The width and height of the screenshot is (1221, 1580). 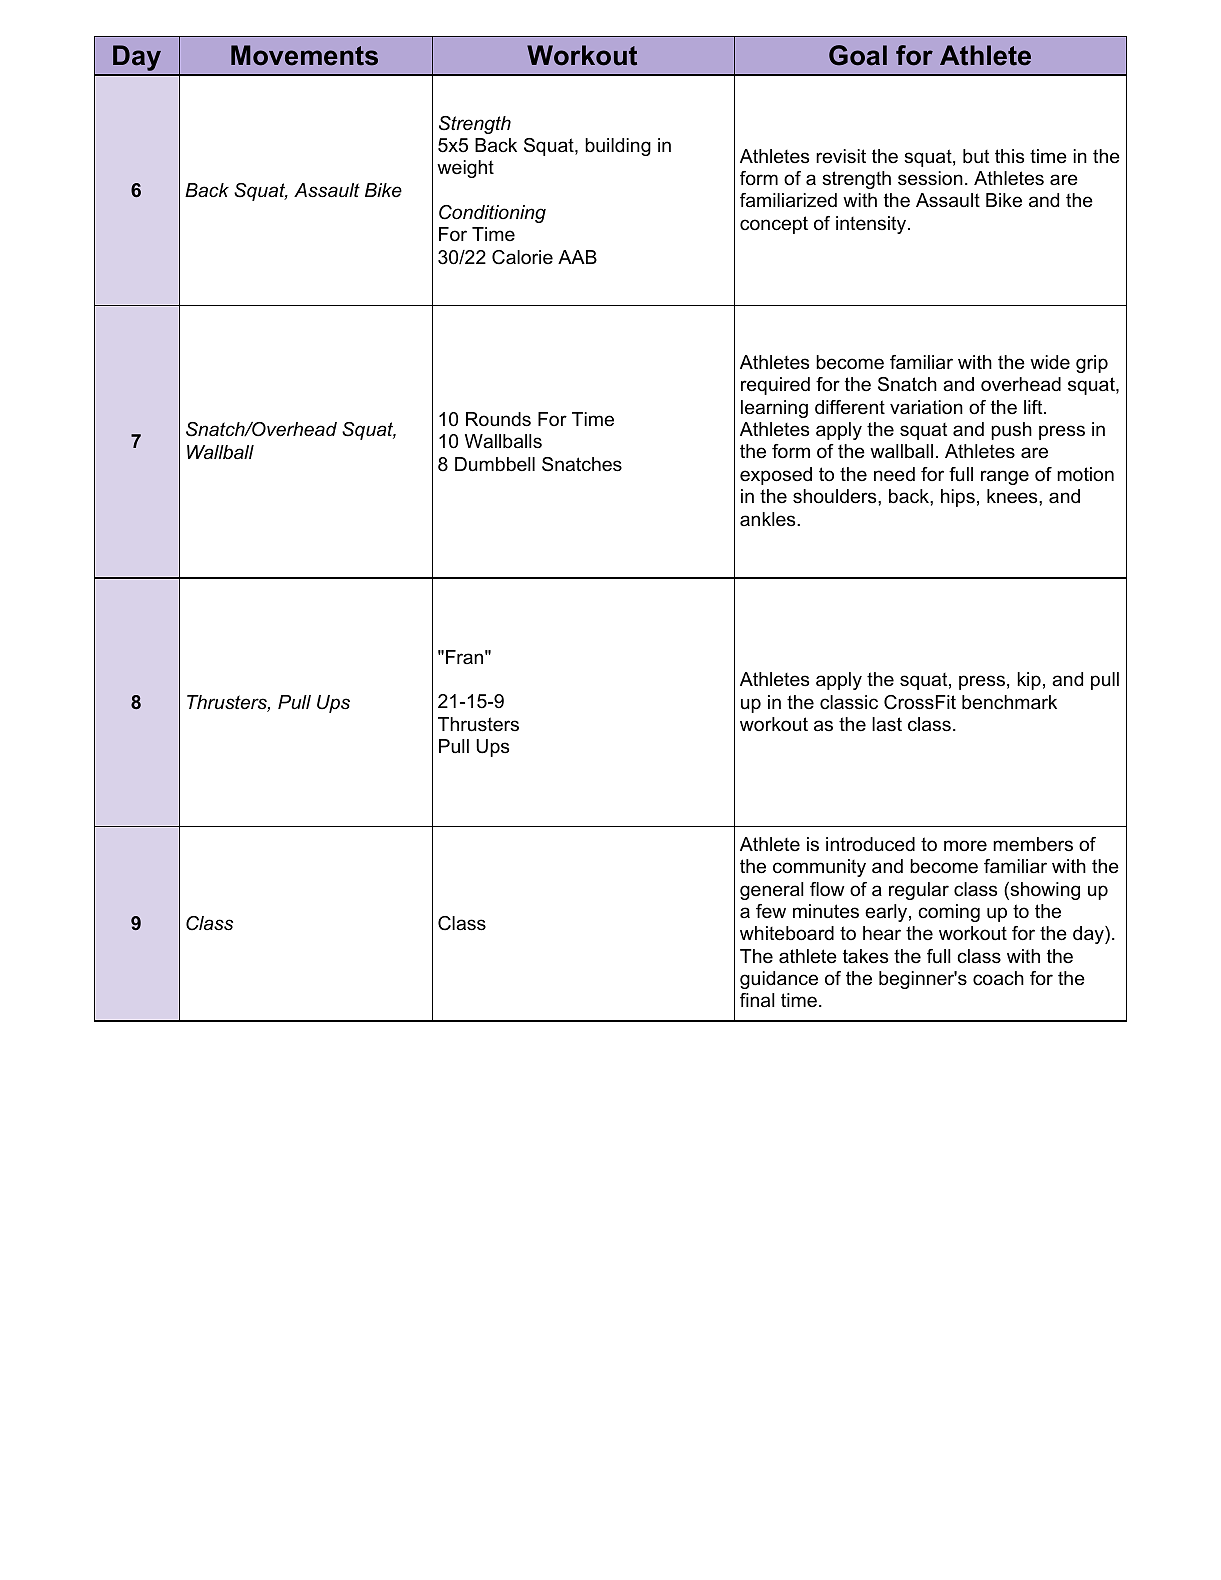 I want to click on guidance, so click(x=779, y=980).
